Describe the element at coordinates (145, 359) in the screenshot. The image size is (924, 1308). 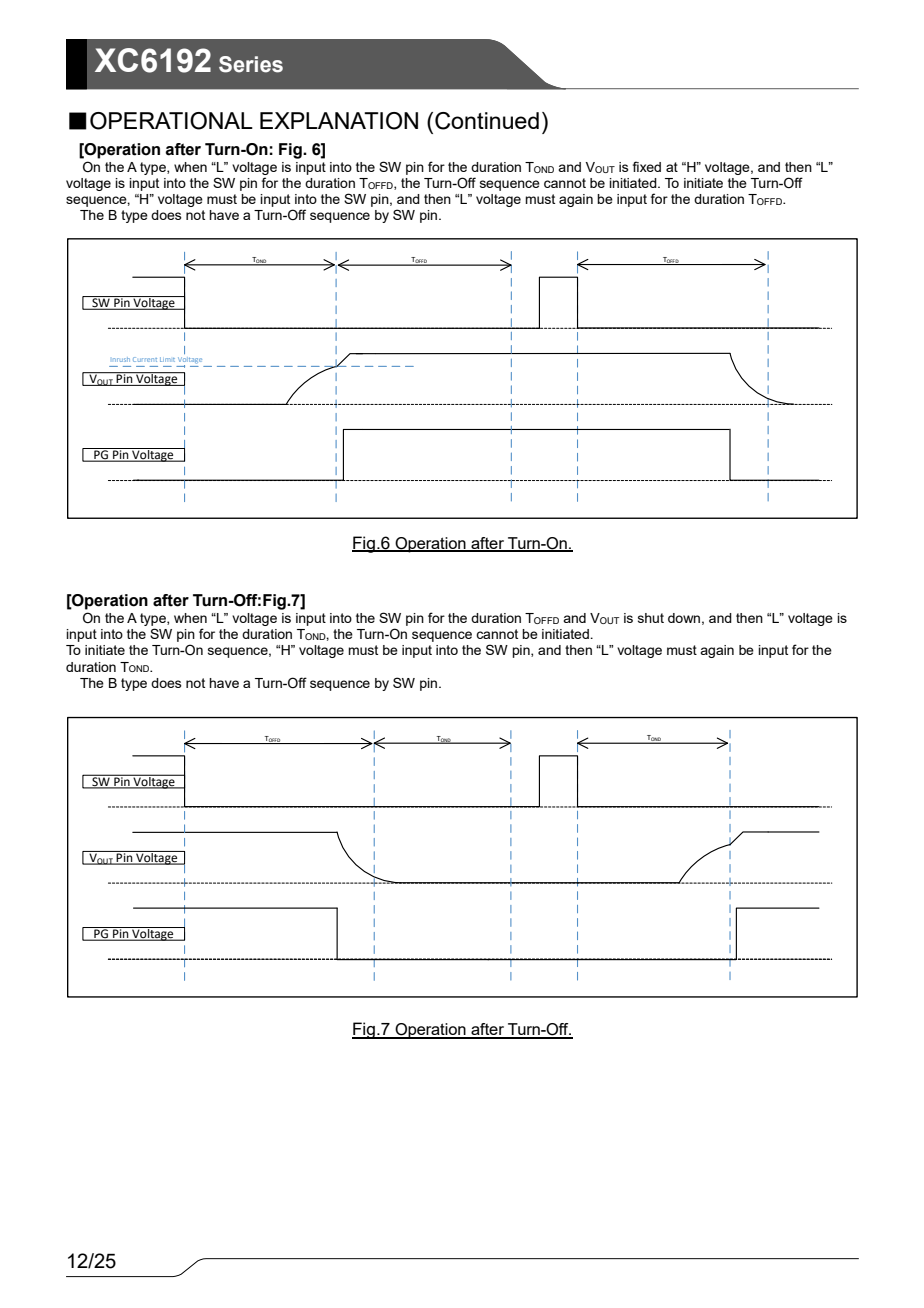
I see `Current` at that location.
